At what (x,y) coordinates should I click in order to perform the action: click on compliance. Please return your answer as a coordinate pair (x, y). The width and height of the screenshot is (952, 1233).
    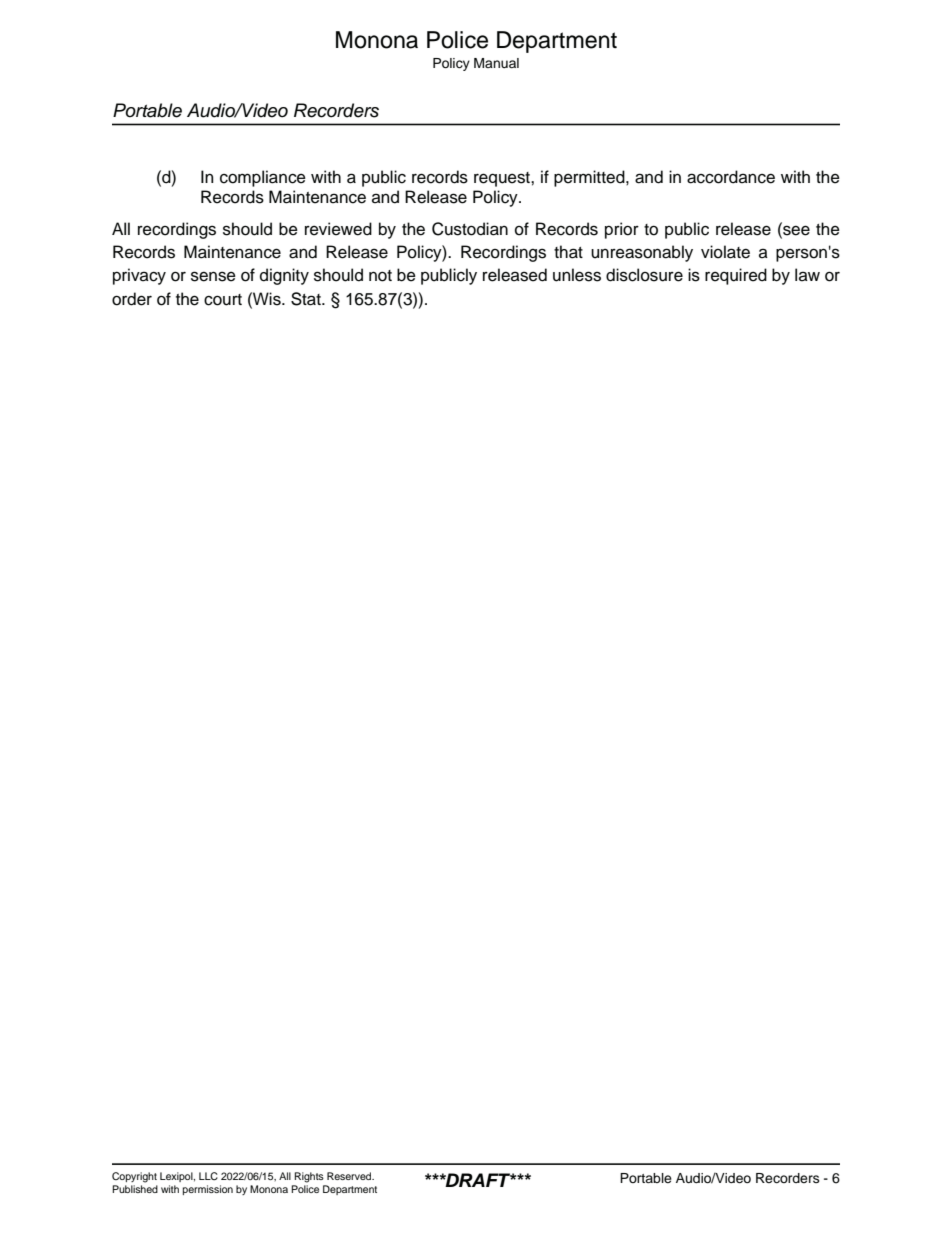
    Looking at the image, I should click on (263, 178).
